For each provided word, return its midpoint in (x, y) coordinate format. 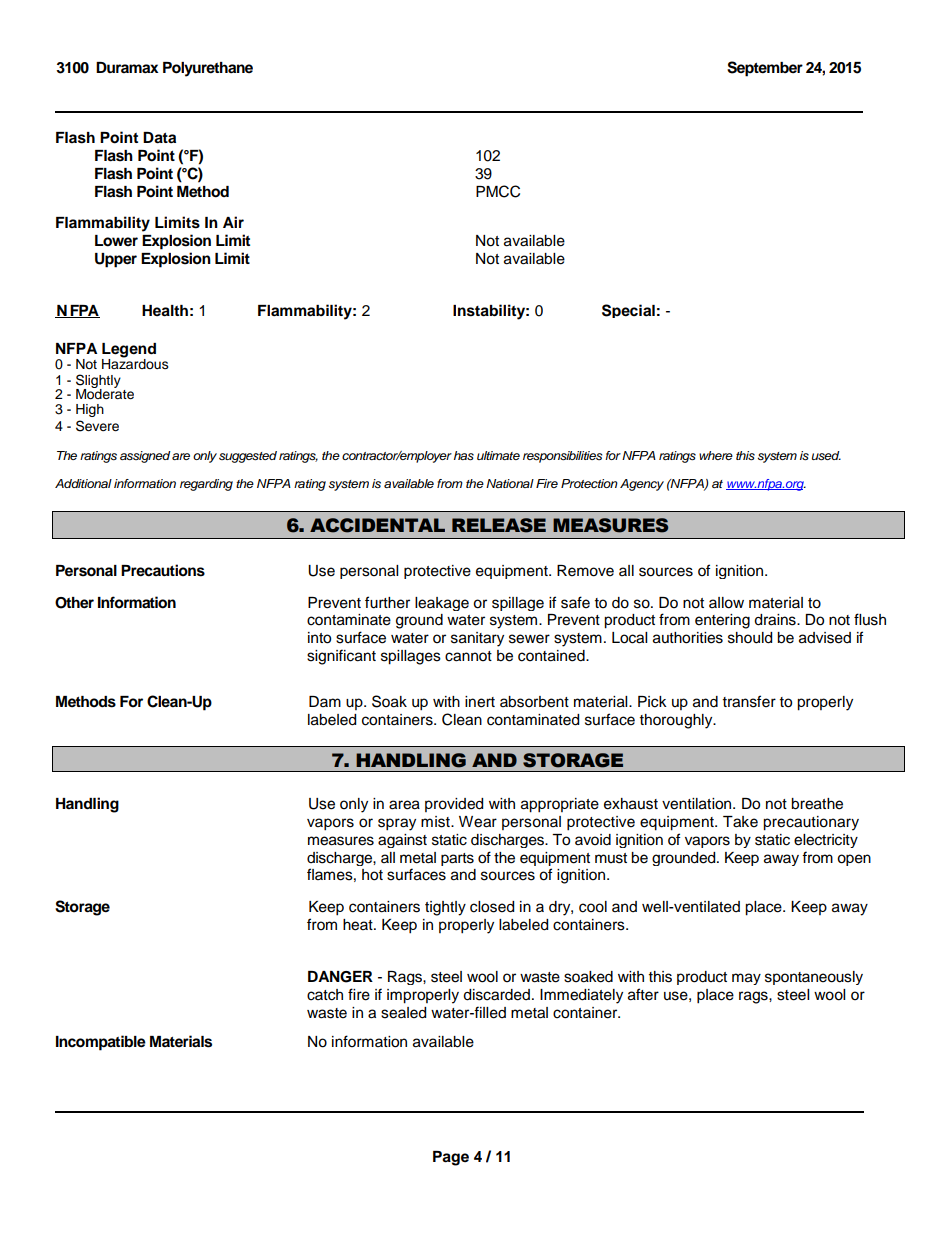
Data (159, 138)
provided (454, 805)
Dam (325, 701)
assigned (145, 457)
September (765, 69)
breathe (817, 804)
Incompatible (101, 1043)
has (464, 456)
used (826, 456)
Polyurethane (208, 69)
